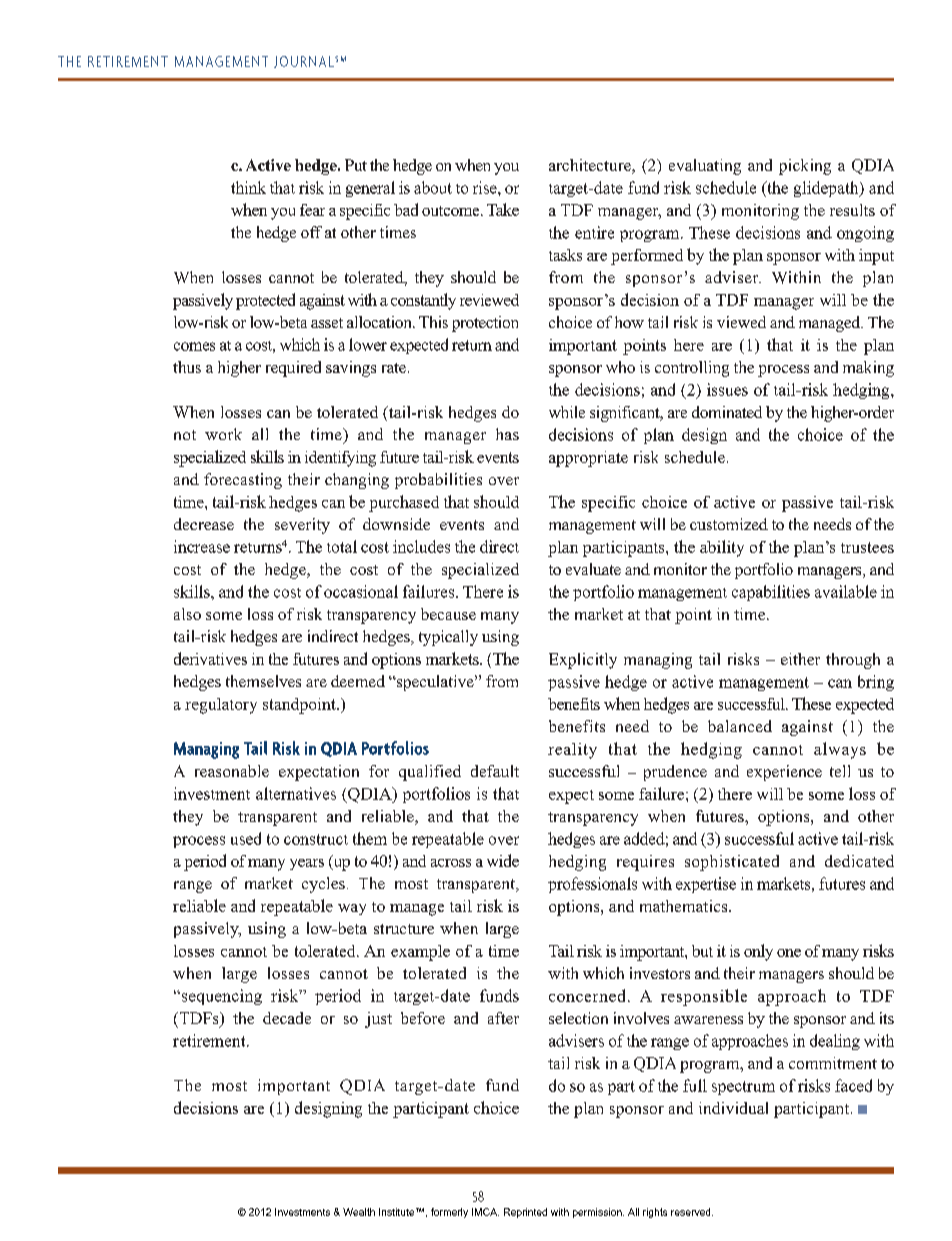 Image resolution: width=952 pixels, height=1241 pixels. I want to click on Take, so click(503, 209).
